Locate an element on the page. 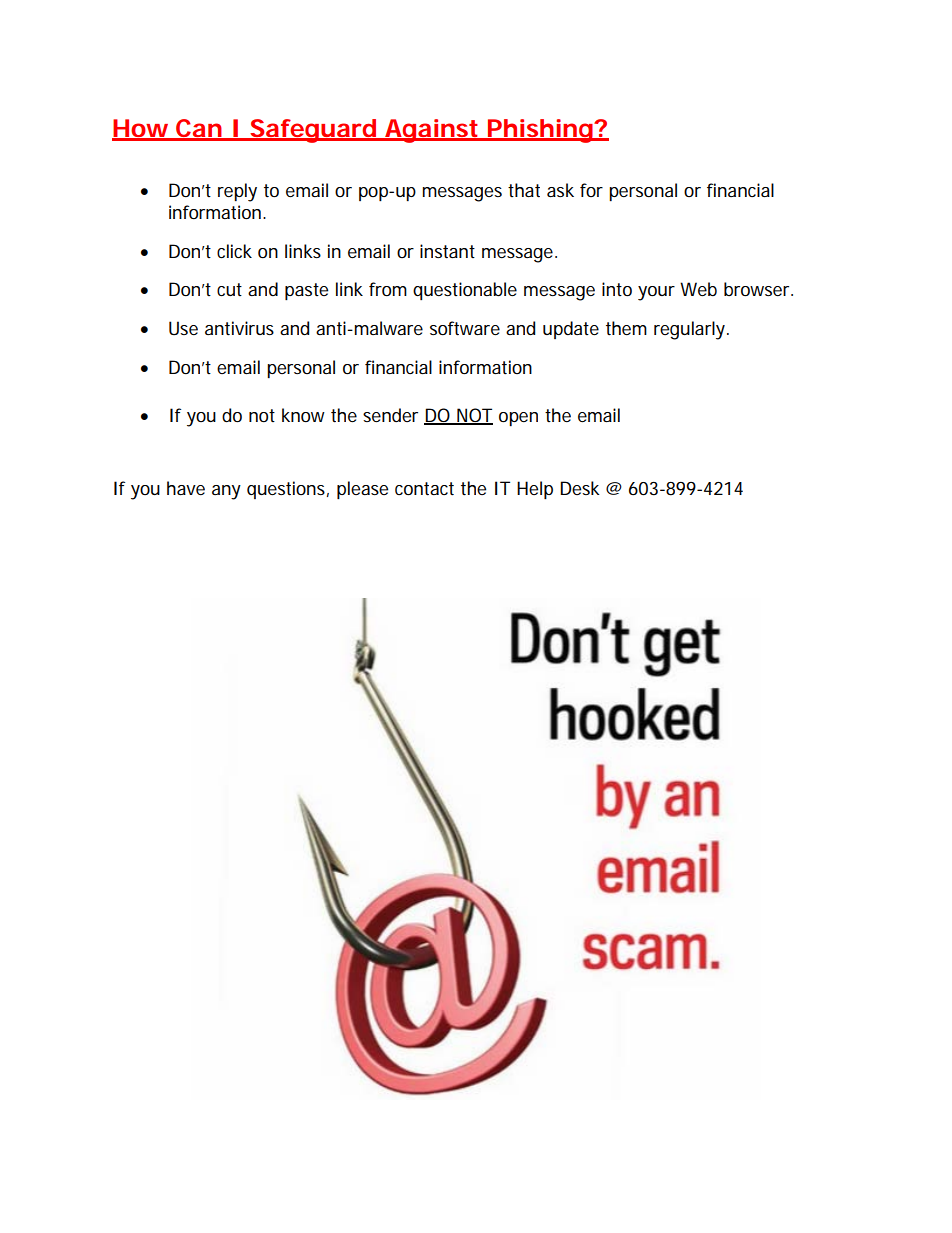  update is located at coordinates (571, 330).
